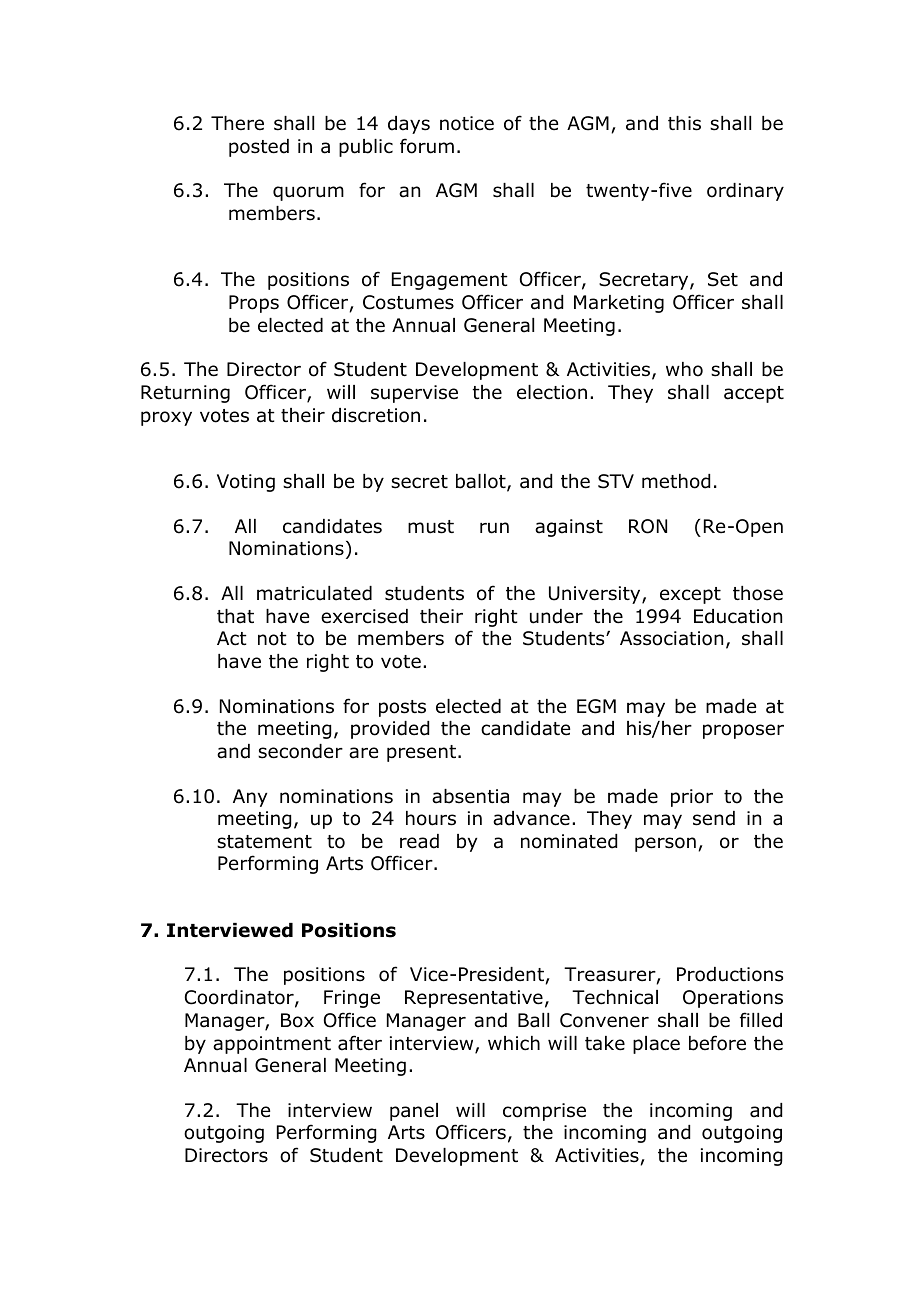 The width and height of the screenshot is (924, 1309). Describe the element at coordinates (467, 123) in the screenshot. I see `notice` at that location.
